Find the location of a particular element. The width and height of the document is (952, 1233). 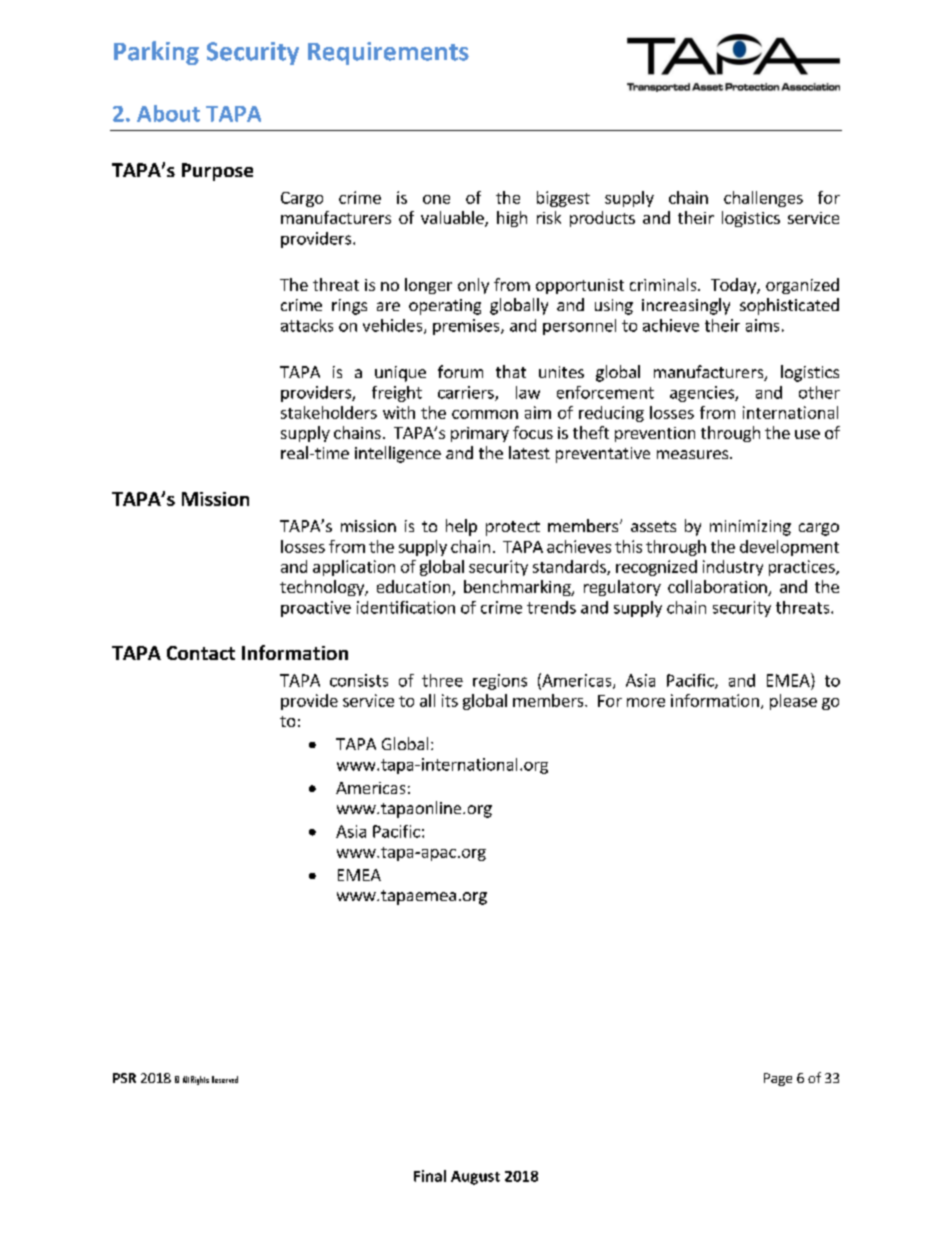

its is located at coordinates (450, 700).
